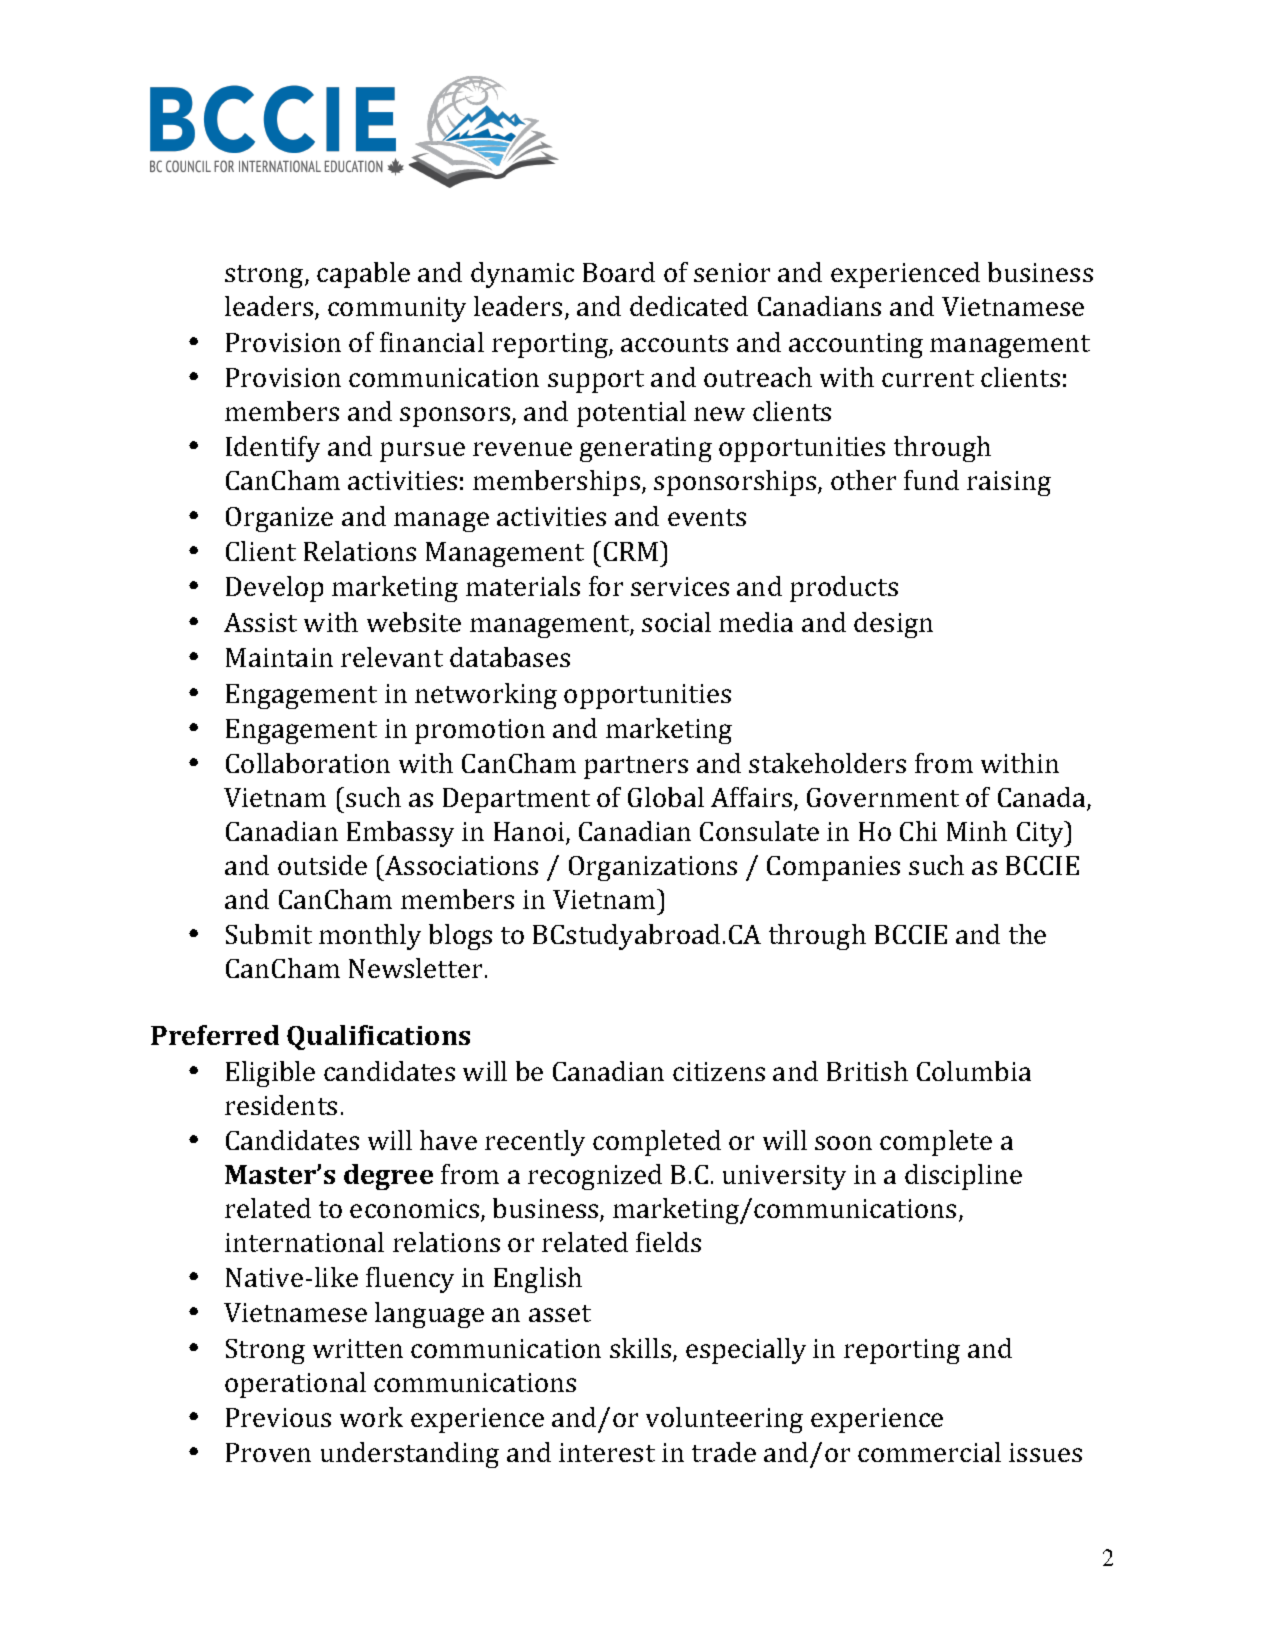 The height and width of the screenshot is (1632, 1261). I want to click on capable, so click(363, 275).
